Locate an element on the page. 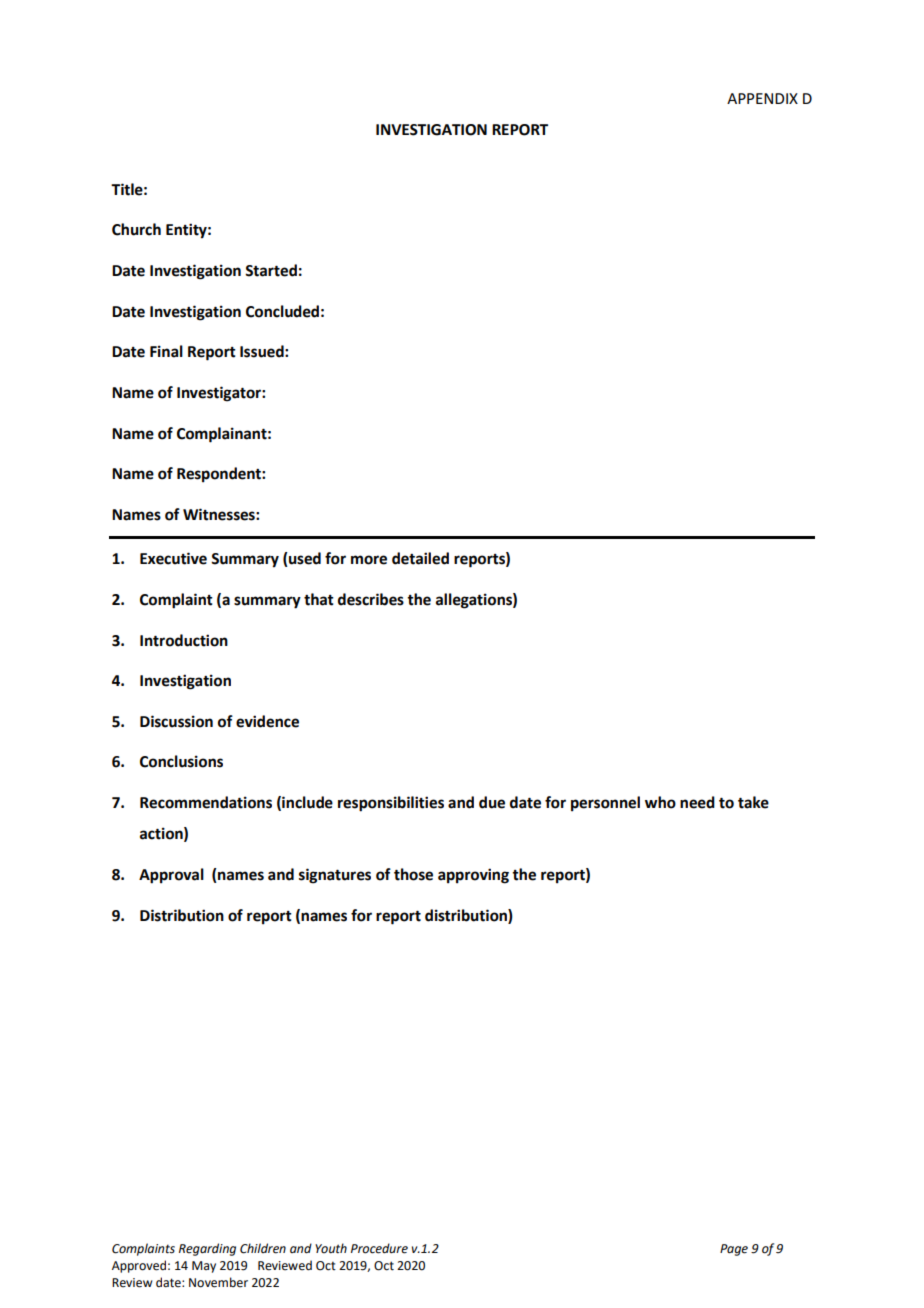  APPENDIX is located at coordinates (762, 98).
